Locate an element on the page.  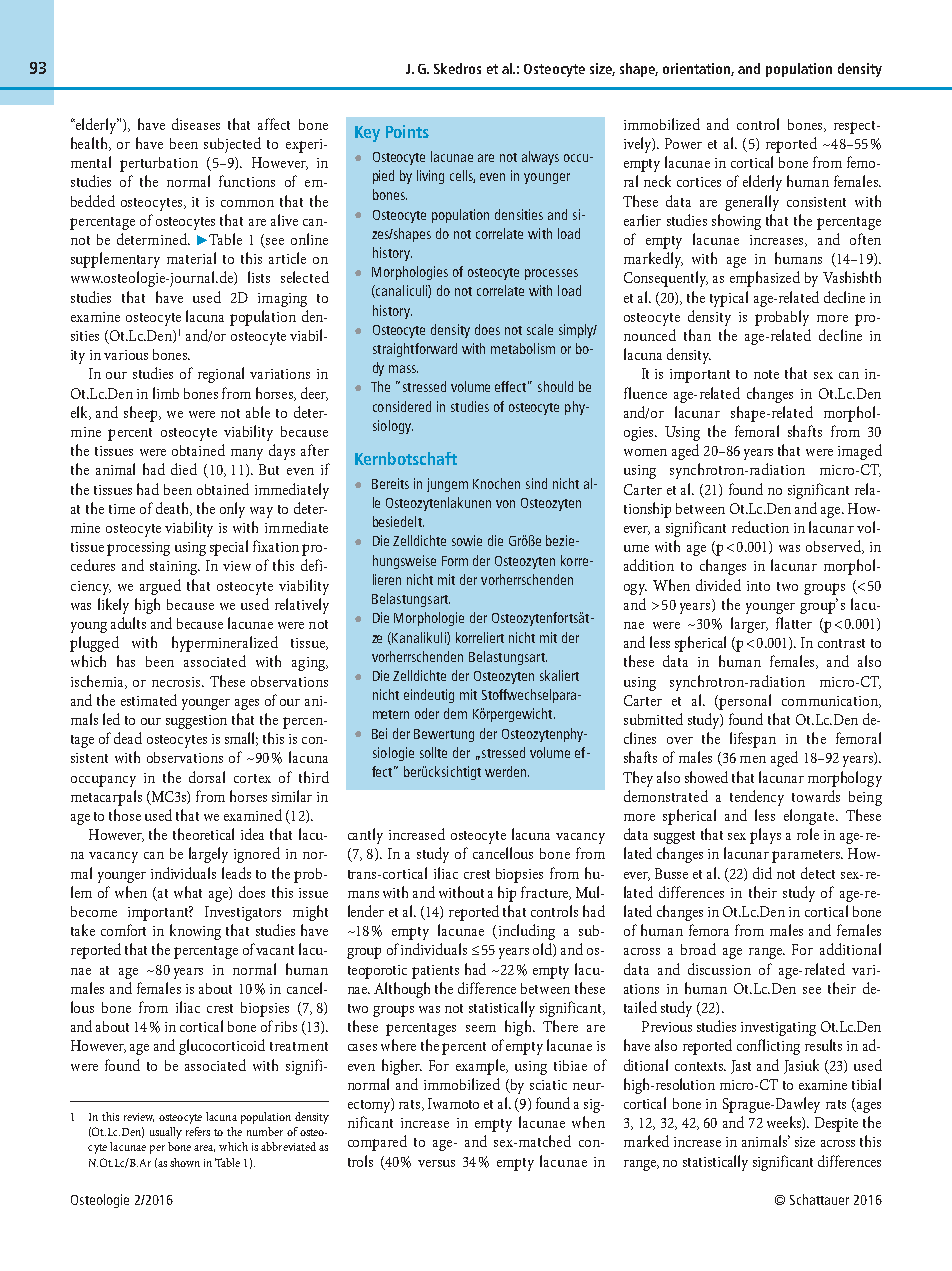
generally is located at coordinates (752, 203).
